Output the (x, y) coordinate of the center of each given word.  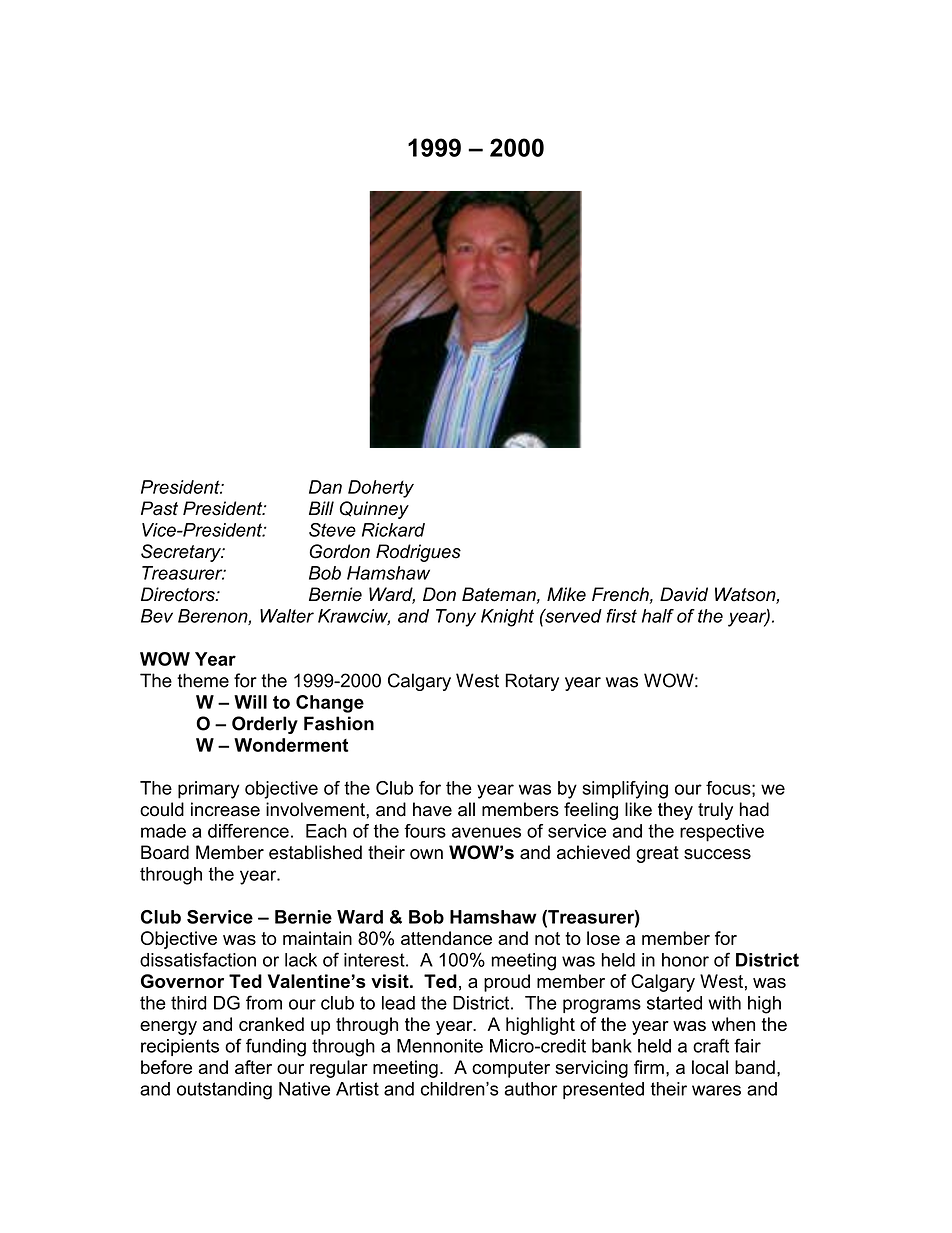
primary (208, 790)
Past (159, 508)
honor (685, 960)
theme (203, 680)
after (253, 1067)
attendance (446, 938)
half (658, 616)
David (684, 594)
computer (511, 1069)
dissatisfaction (198, 959)
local (710, 1067)
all (466, 809)
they (675, 811)
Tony (456, 618)
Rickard (393, 530)
